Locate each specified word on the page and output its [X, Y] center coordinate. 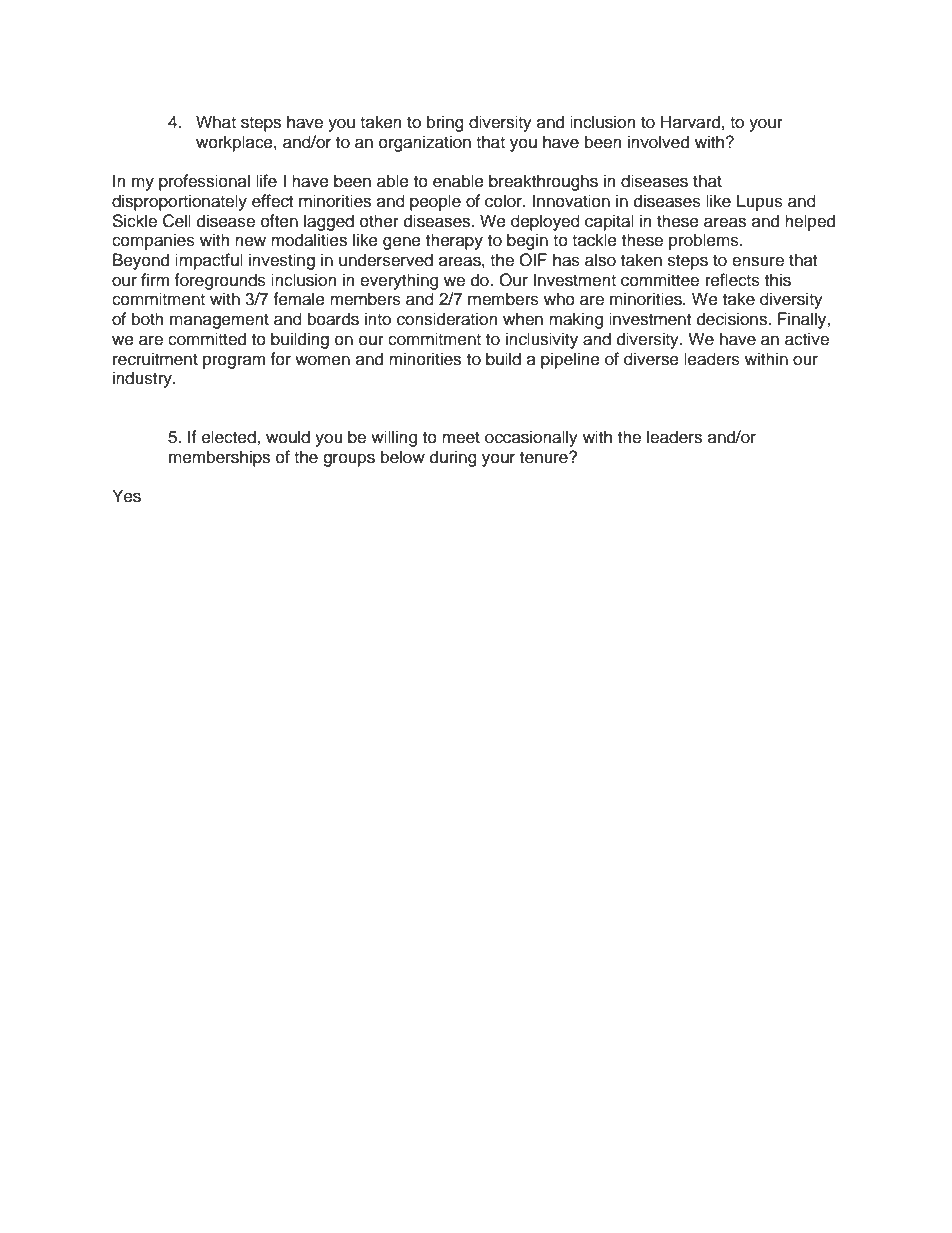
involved [658, 142]
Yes [126, 496]
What [216, 122]
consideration [447, 319]
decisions [733, 319]
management [219, 321]
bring [445, 123]
